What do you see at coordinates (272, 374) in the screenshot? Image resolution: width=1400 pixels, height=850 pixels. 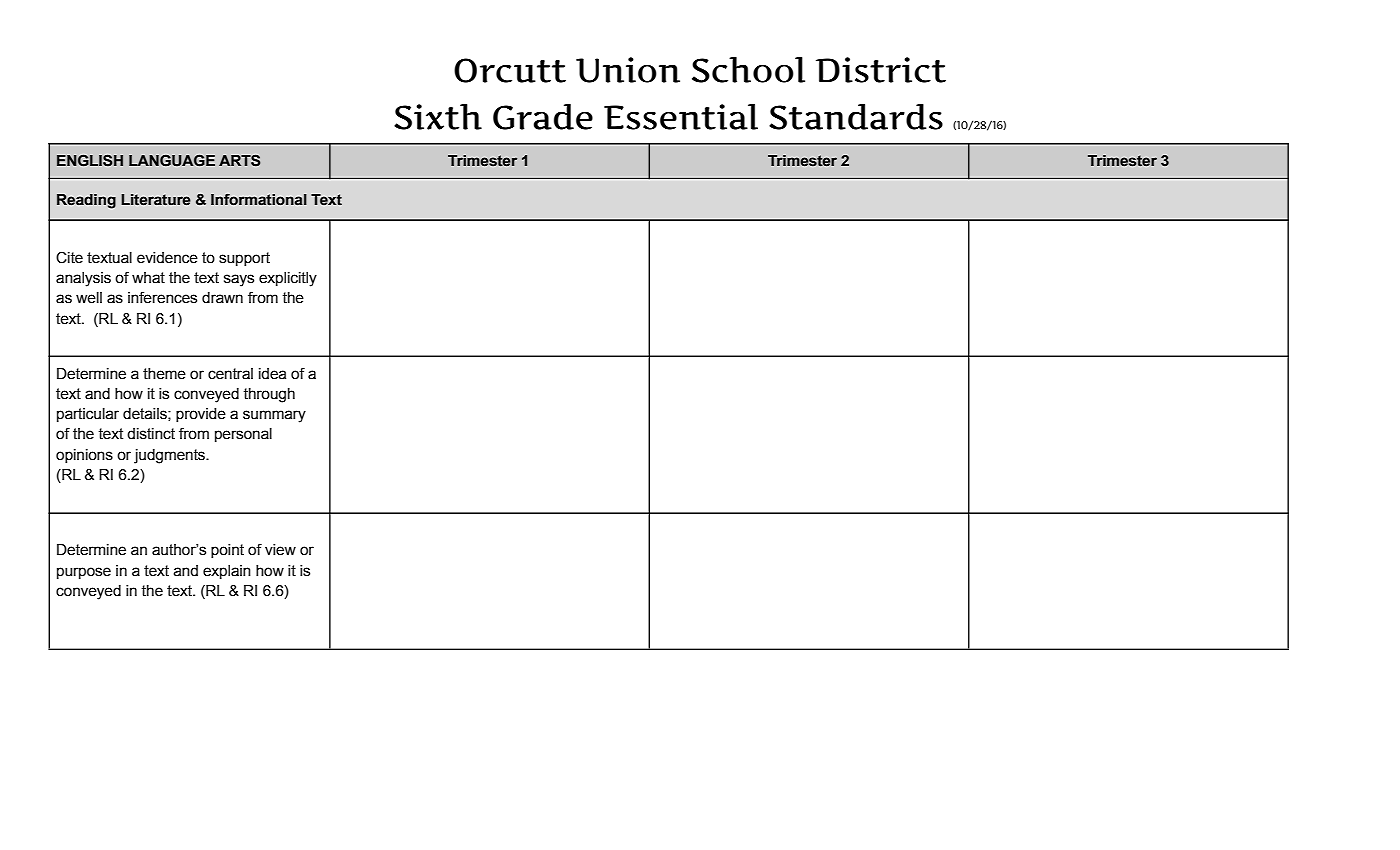 I see `idea` at bounding box center [272, 374].
